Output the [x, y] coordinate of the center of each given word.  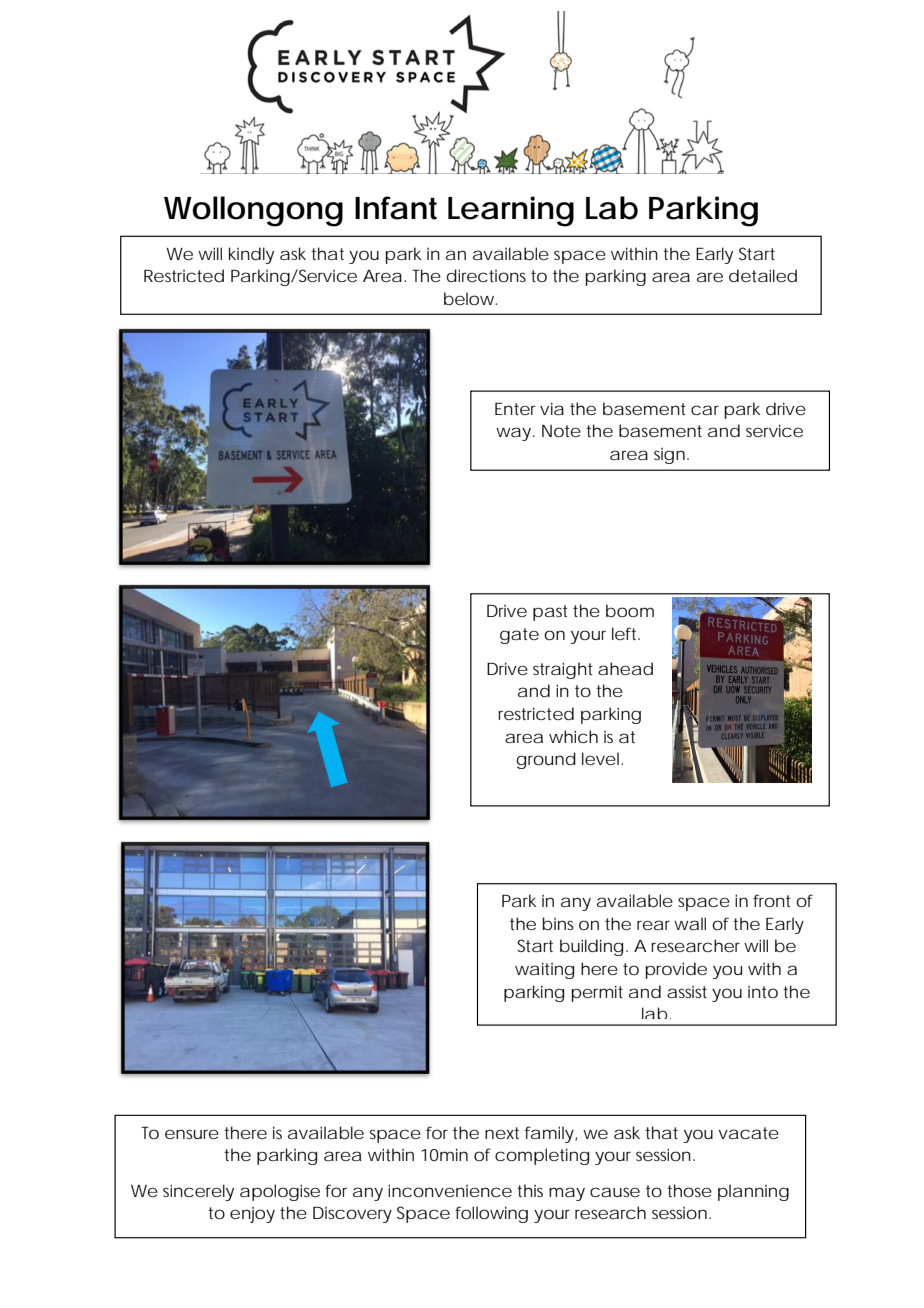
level [602, 758]
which [573, 736]
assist [687, 992]
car [705, 410]
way [515, 434]
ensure [192, 1134]
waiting [544, 970]
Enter [515, 409]
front [772, 900]
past [550, 613]
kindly [251, 255]
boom [630, 610]
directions [486, 275]
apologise [280, 1192]
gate [519, 636]
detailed [763, 275]
